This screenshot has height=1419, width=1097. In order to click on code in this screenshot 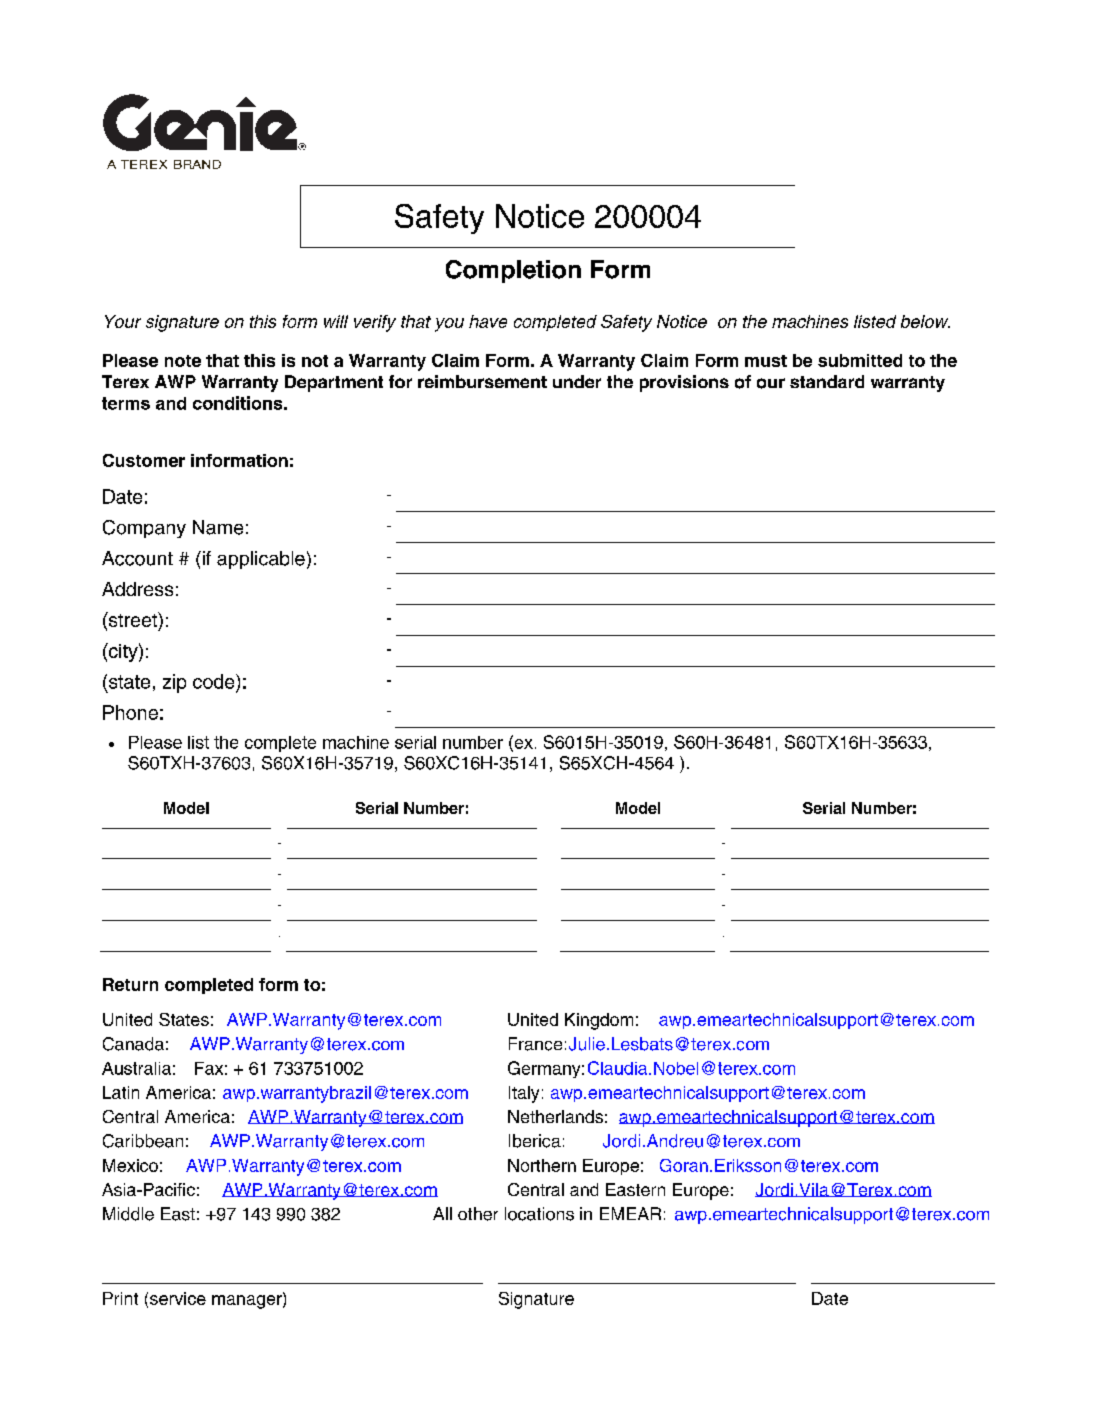, I will do `click(215, 681)`.
